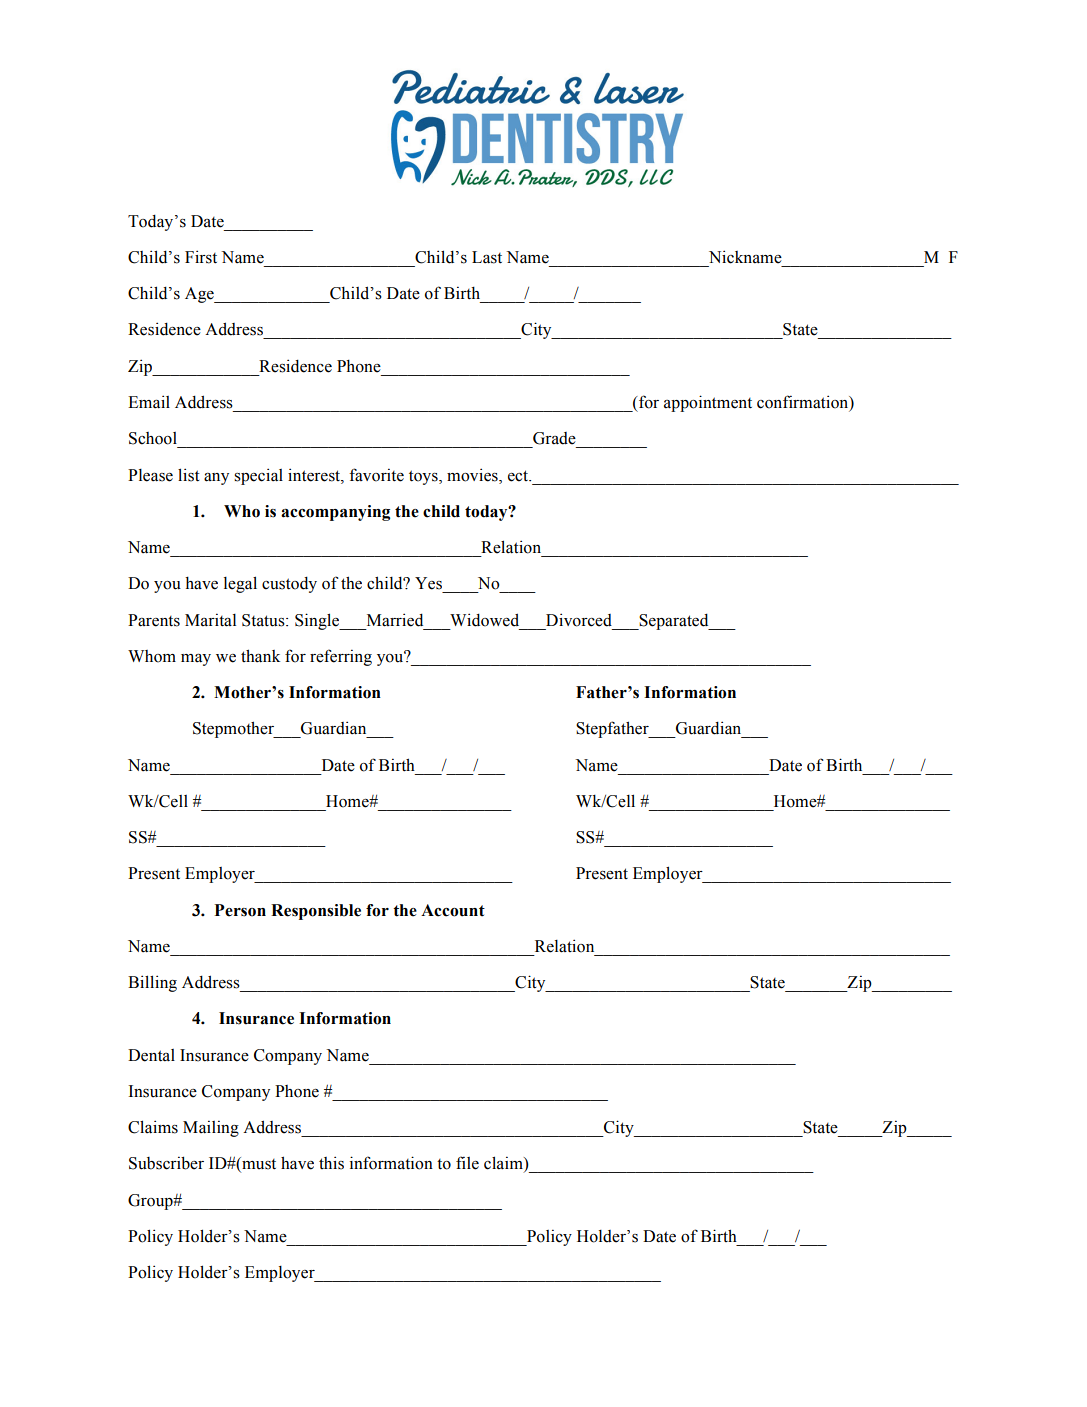 This page has width=1087, height=1407. I want to click on Billing, so click(152, 983).
